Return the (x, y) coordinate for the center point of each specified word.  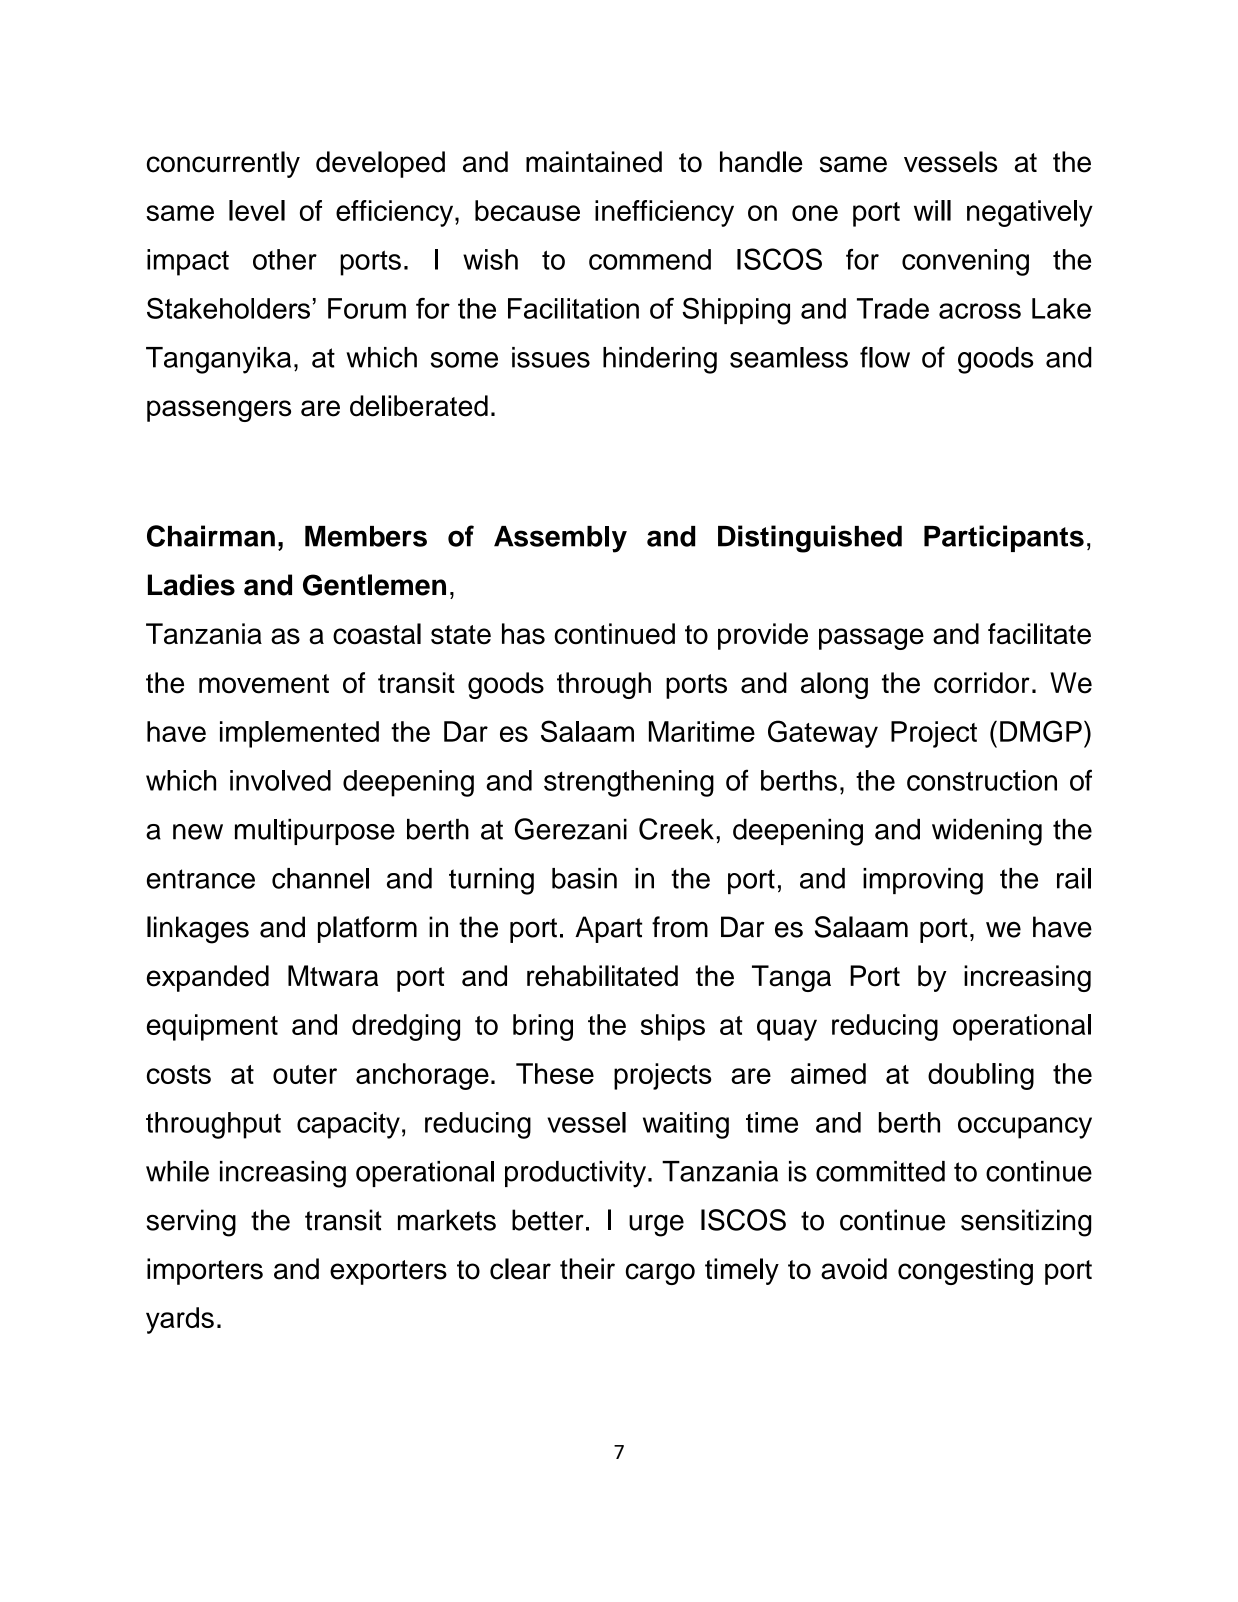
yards (180, 1320)
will (932, 210)
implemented (299, 734)
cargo (660, 1274)
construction (982, 780)
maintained (594, 162)
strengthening (629, 783)
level (257, 210)
